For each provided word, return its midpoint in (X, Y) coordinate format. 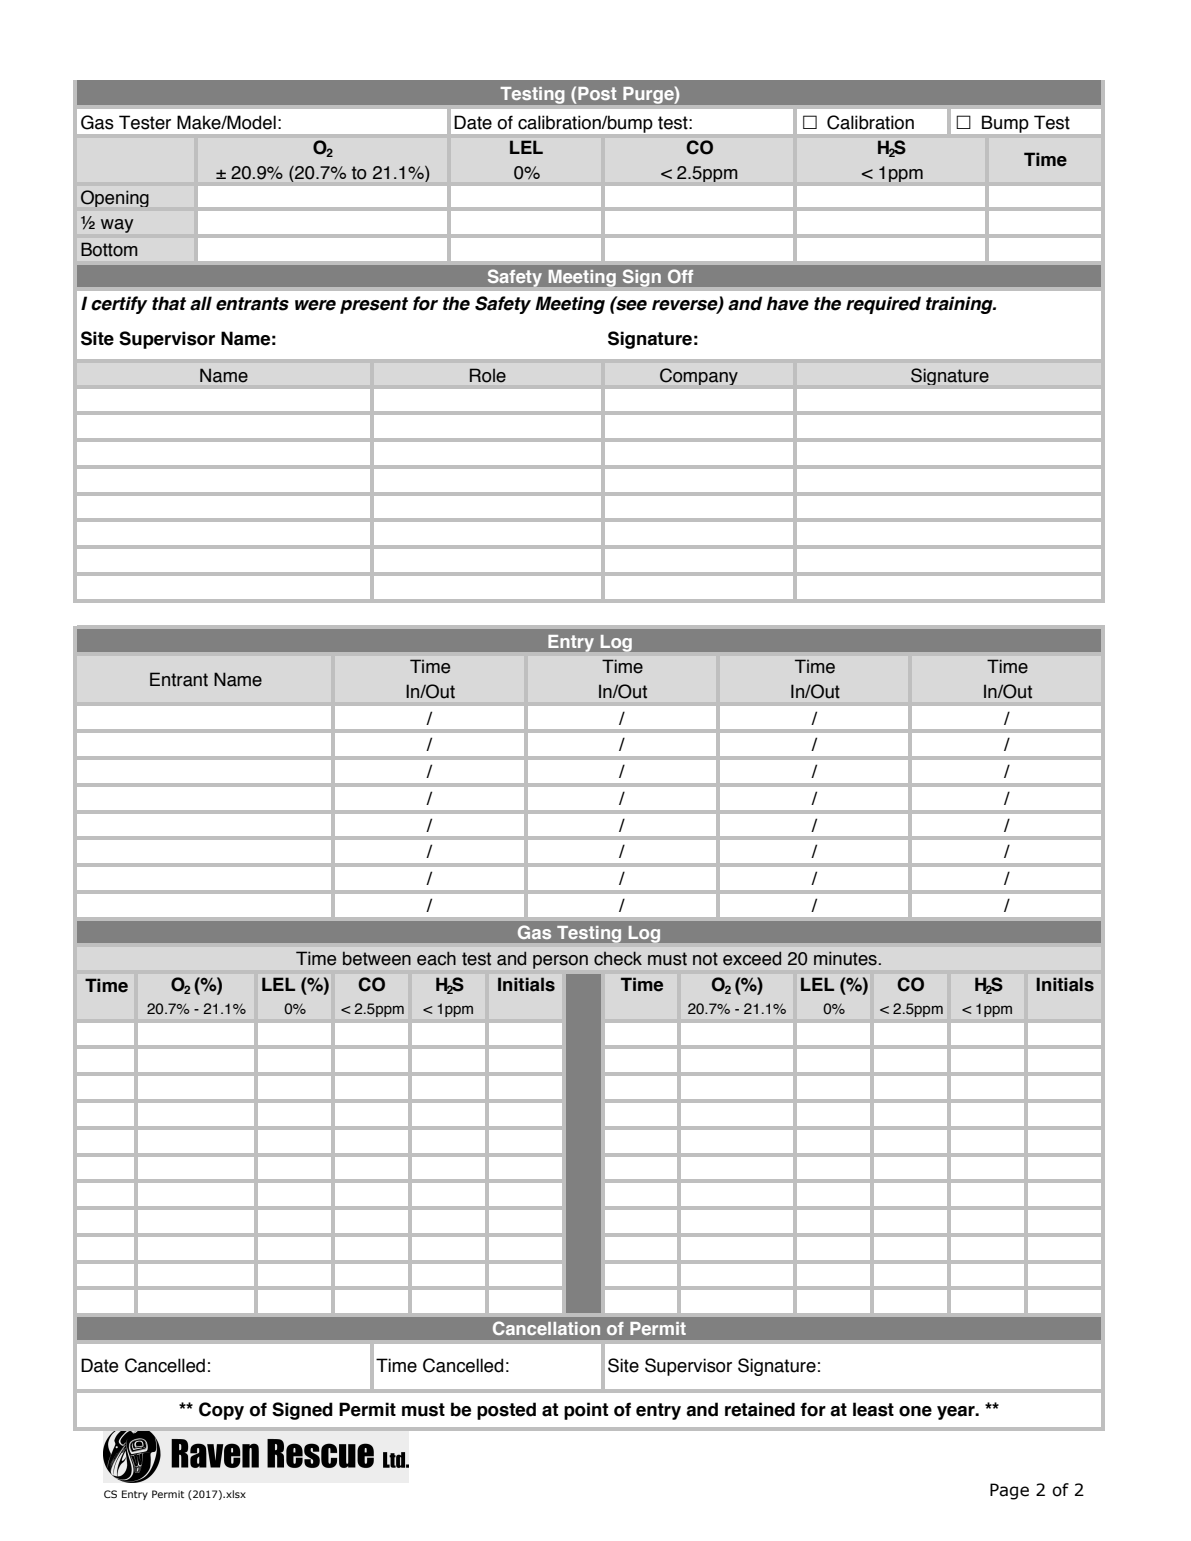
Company (699, 376)
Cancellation (546, 1328)
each (436, 958)
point (586, 1411)
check (618, 958)
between (377, 958)
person (560, 962)
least (873, 1409)
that (169, 303)
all (201, 303)
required (883, 305)
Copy (221, 1411)
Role (488, 375)
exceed (752, 958)
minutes (845, 958)
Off (680, 276)
